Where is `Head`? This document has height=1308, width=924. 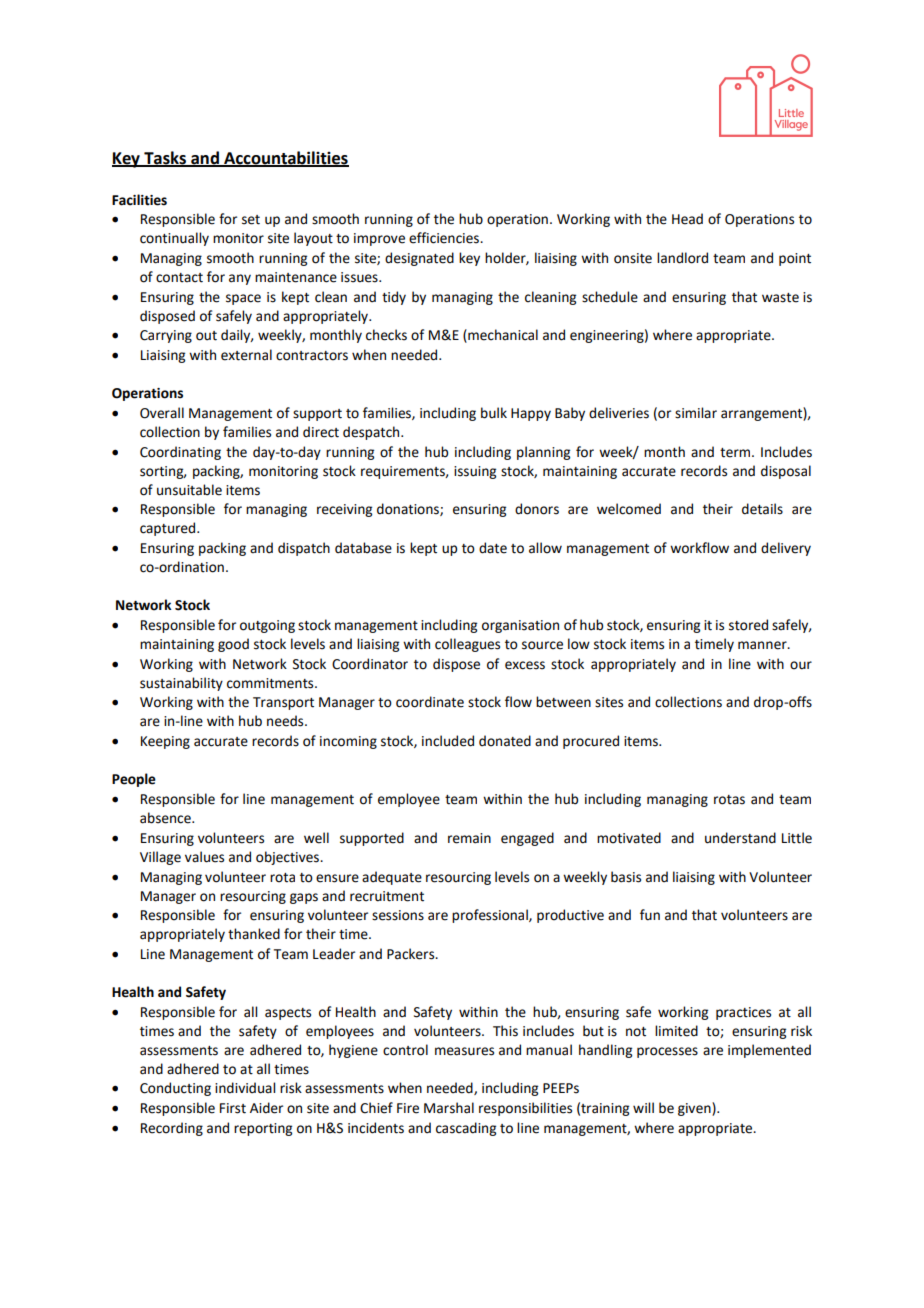 Head is located at coordinates (687, 219).
